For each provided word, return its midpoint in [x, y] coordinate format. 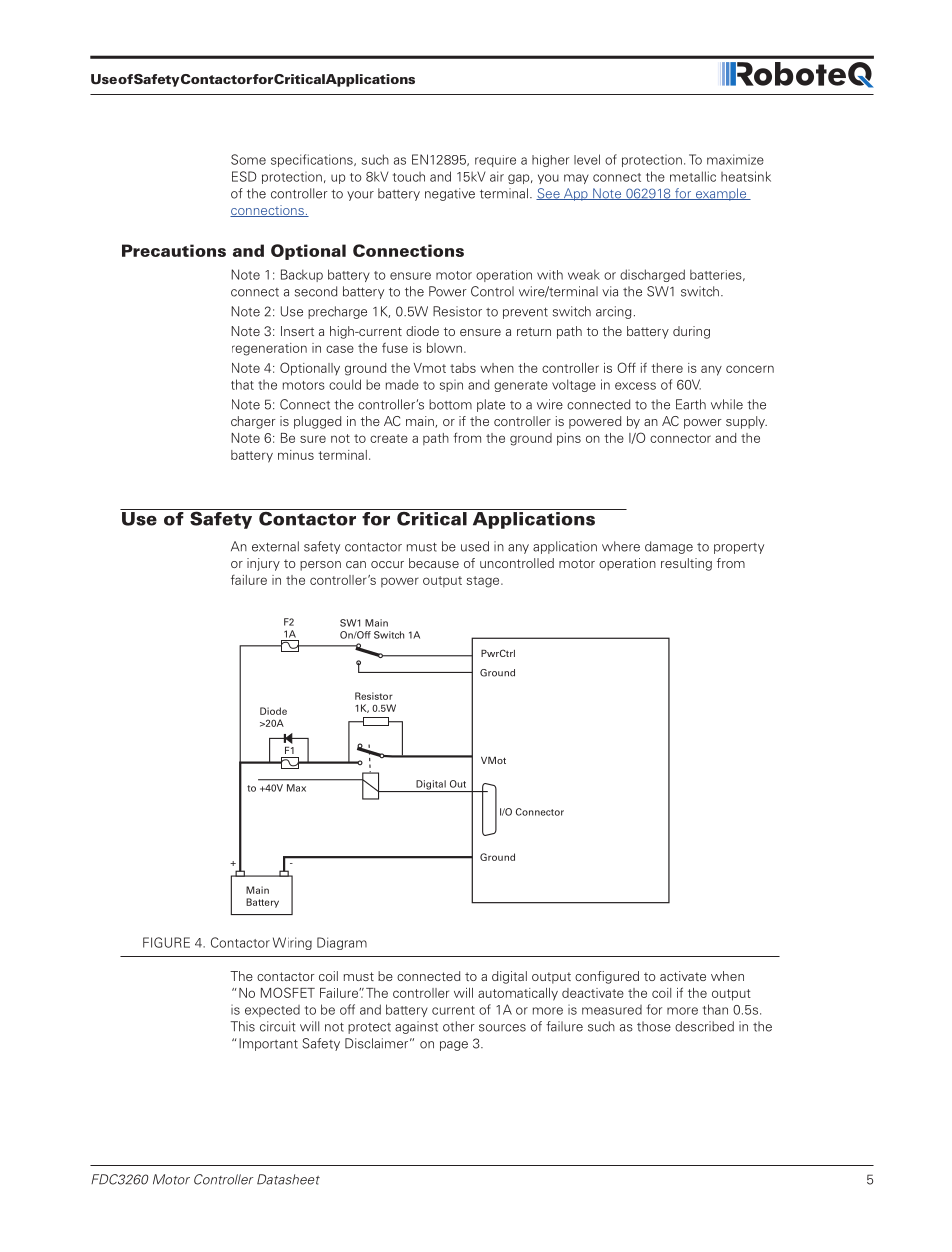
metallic [693, 176]
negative [450, 194]
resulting [686, 564]
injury [263, 564]
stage [484, 582]
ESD [244, 176]
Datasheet [288, 1179]
